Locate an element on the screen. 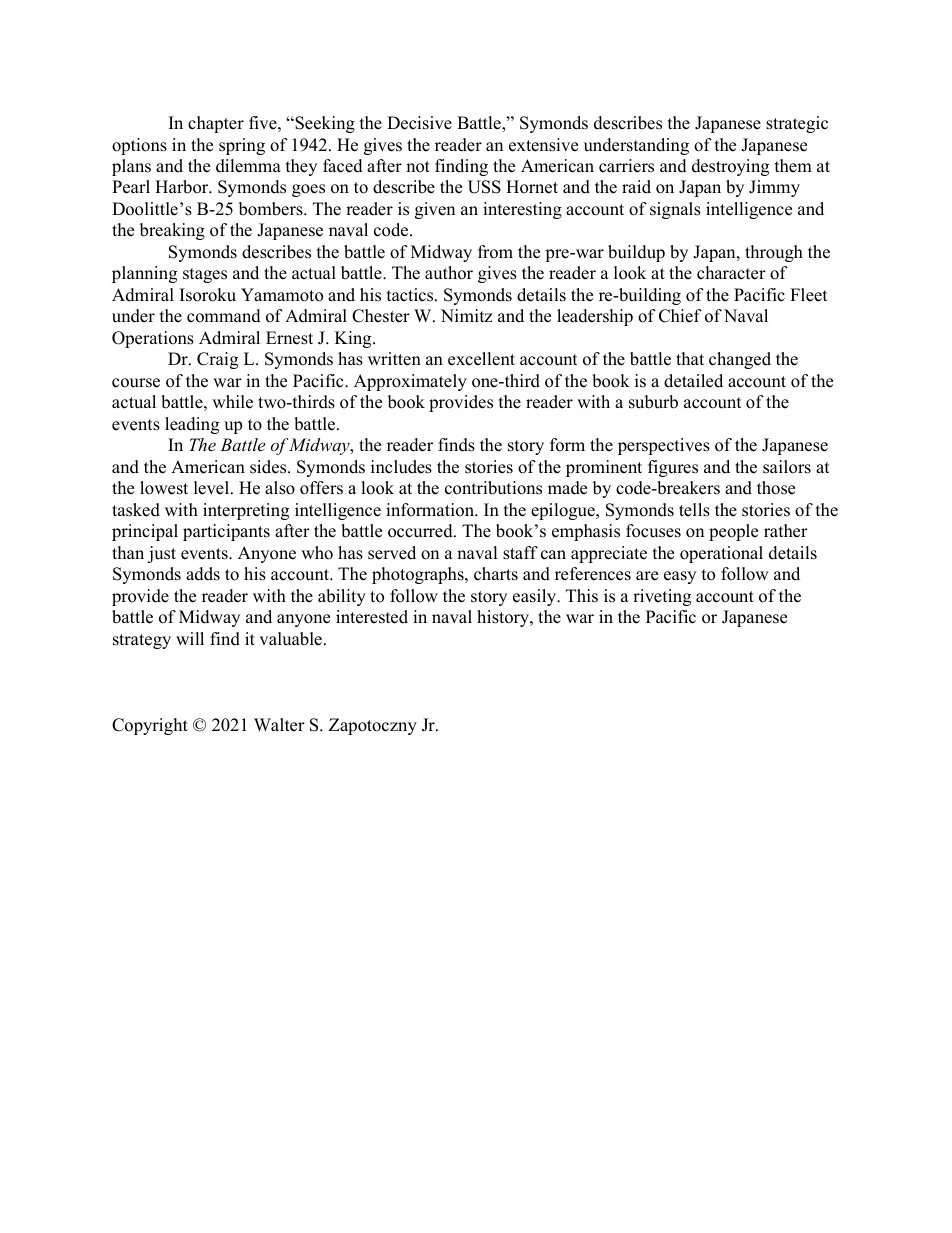  riveting is located at coordinates (662, 597).
